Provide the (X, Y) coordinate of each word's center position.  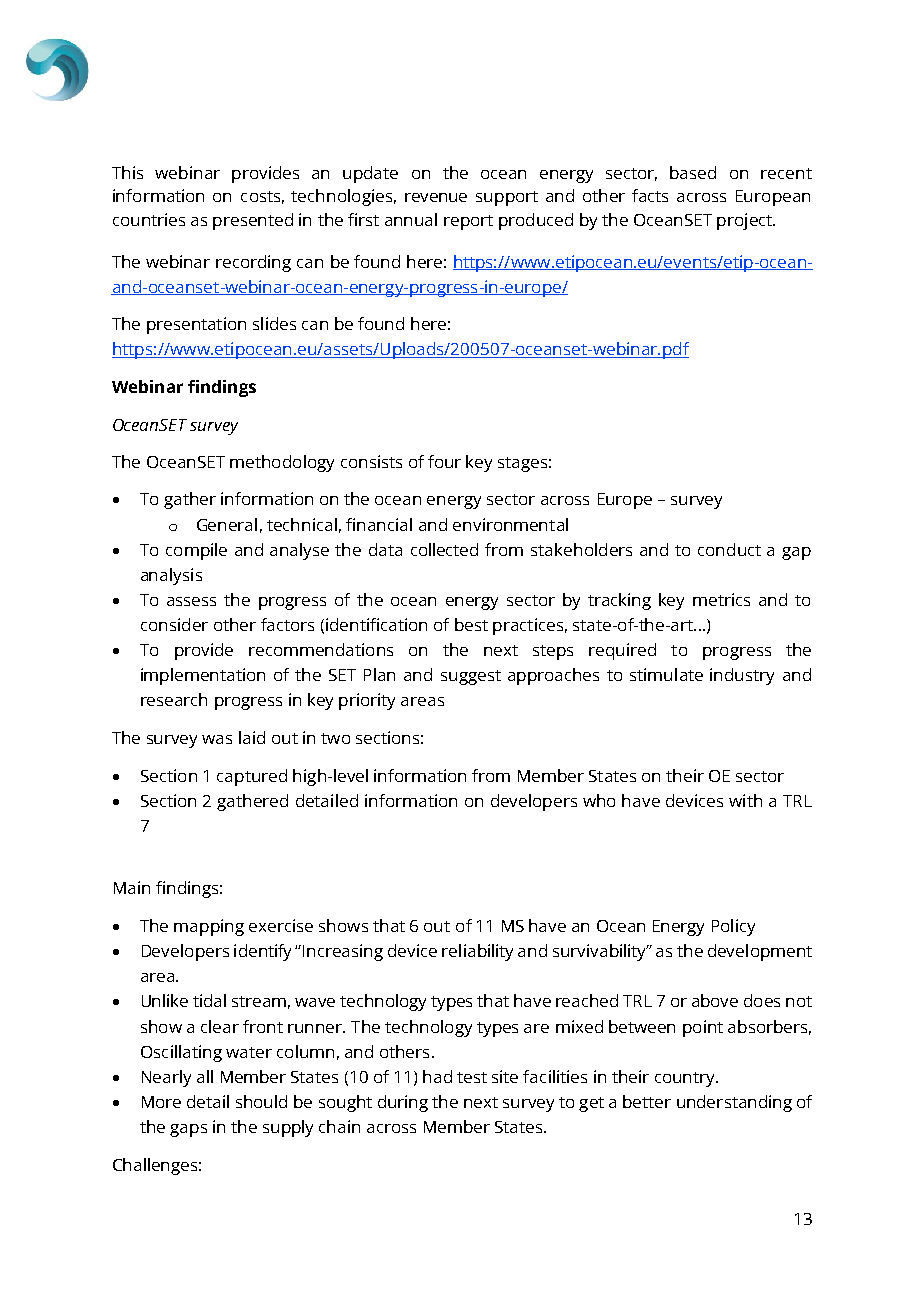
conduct (729, 549)
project (745, 221)
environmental (510, 524)
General (227, 524)
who (599, 800)
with (745, 800)
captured (252, 777)
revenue (436, 197)
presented (253, 221)
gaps (188, 1130)
